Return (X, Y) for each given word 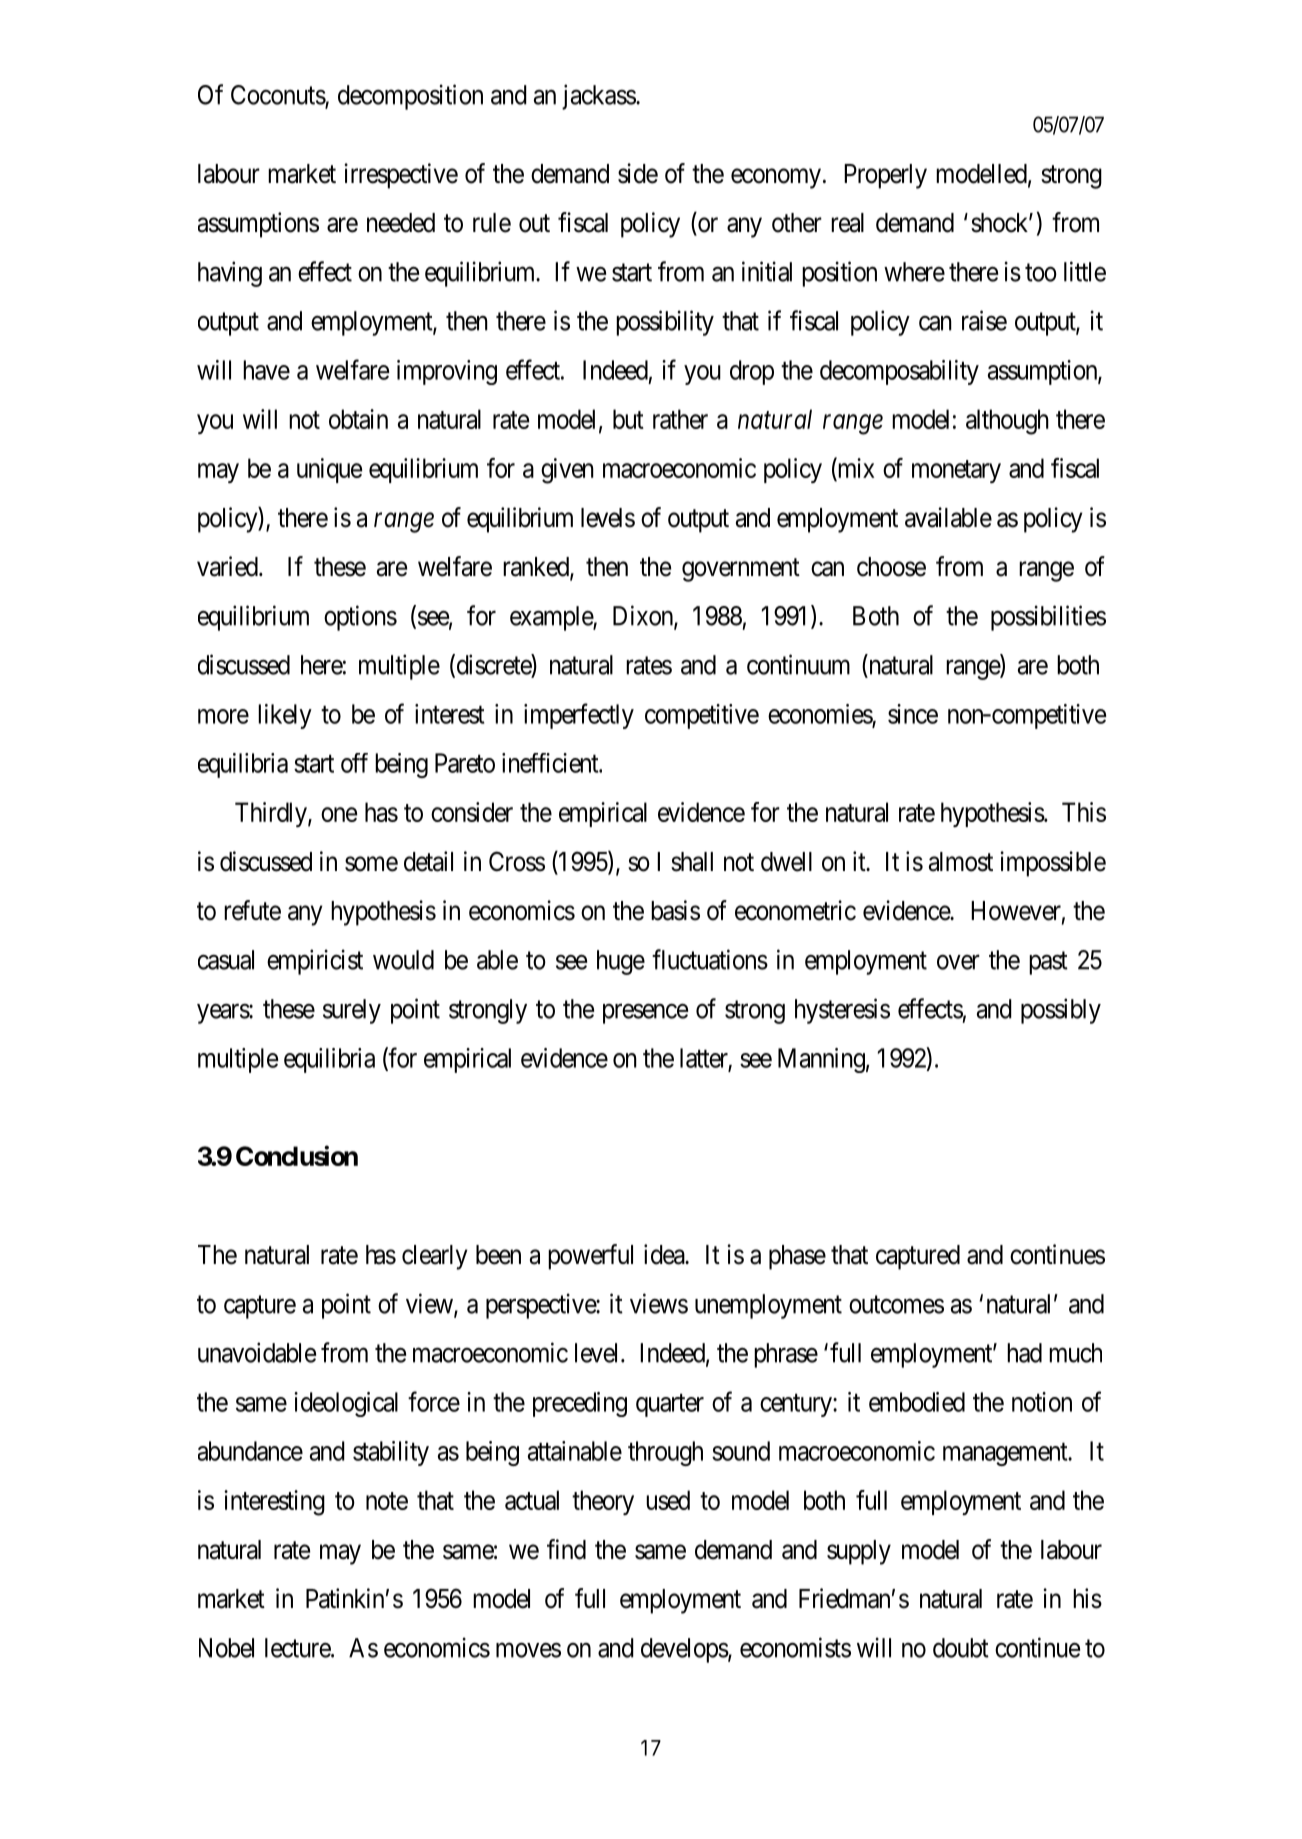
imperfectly (579, 716)
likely (285, 716)
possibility (665, 323)
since (913, 714)
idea (665, 1254)
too (1041, 273)
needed (401, 223)
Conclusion (297, 1155)
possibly (1061, 1011)
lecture (298, 1648)
